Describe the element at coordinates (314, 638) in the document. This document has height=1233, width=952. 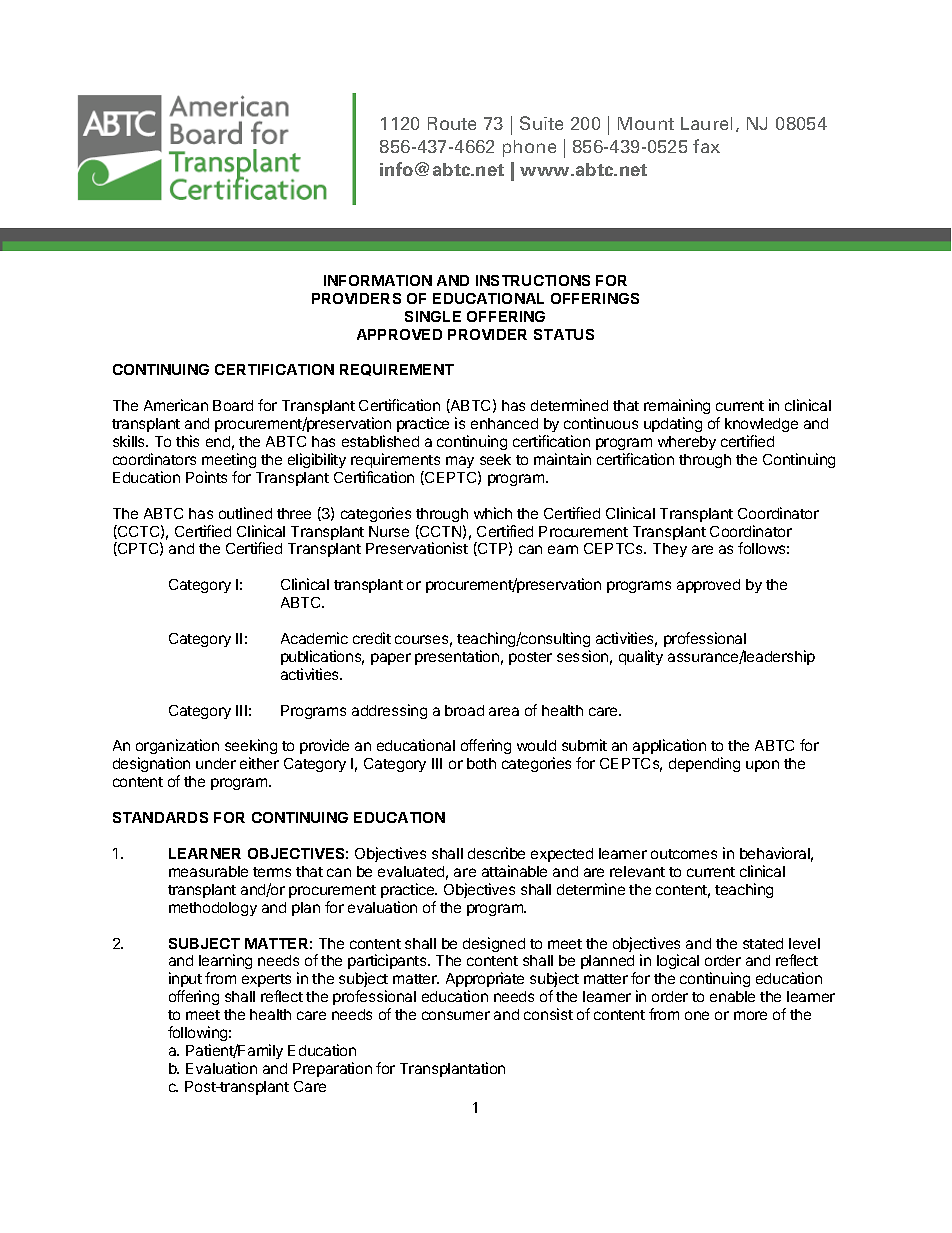
I see `Academic` at that location.
